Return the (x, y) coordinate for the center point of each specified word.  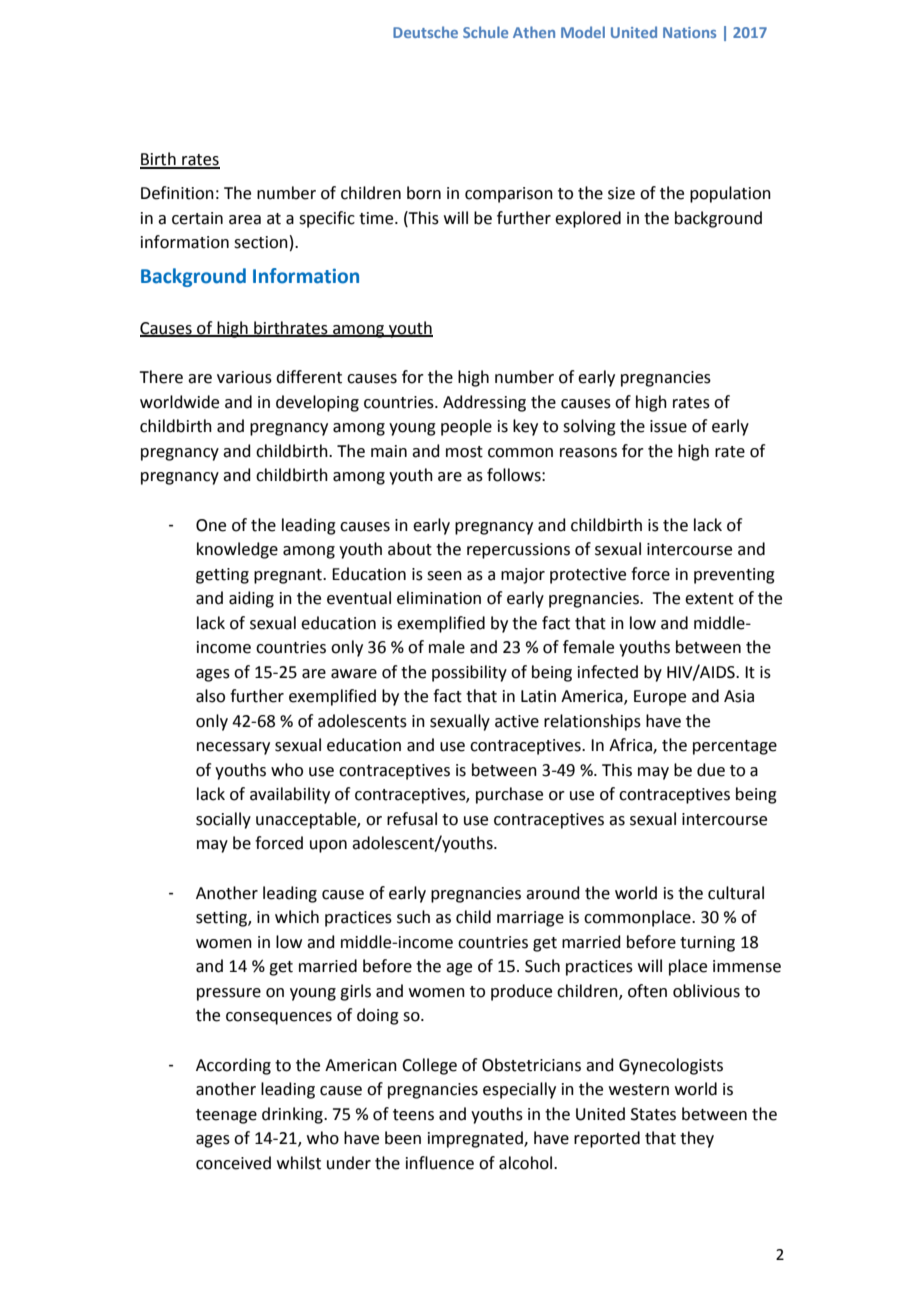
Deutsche (425, 32)
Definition (177, 193)
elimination (439, 598)
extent (709, 599)
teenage (226, 1116)
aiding (251, 599)
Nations (689, 32)
